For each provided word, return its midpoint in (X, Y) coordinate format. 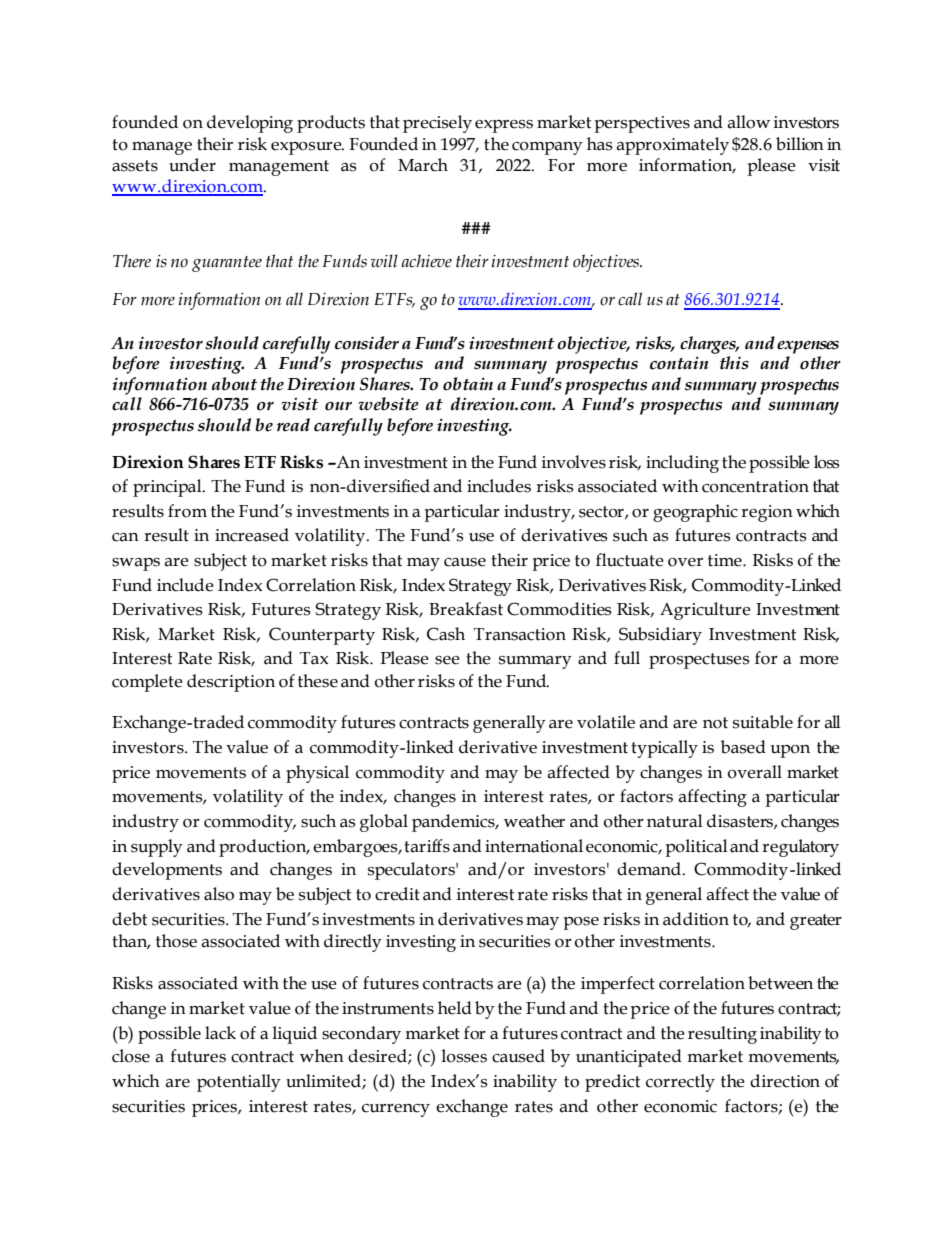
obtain (468, 384)
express (504, 126)
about (235, 384)
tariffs (427, 846)
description (231, 683)
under (192, 165)
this (734, 363)
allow (749, 122)
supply (157, 848)
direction (785, 1081)
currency (396, 1110)
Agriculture (705, 611)
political (696, 848)
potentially (239, 1083)
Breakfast (466, 609)
